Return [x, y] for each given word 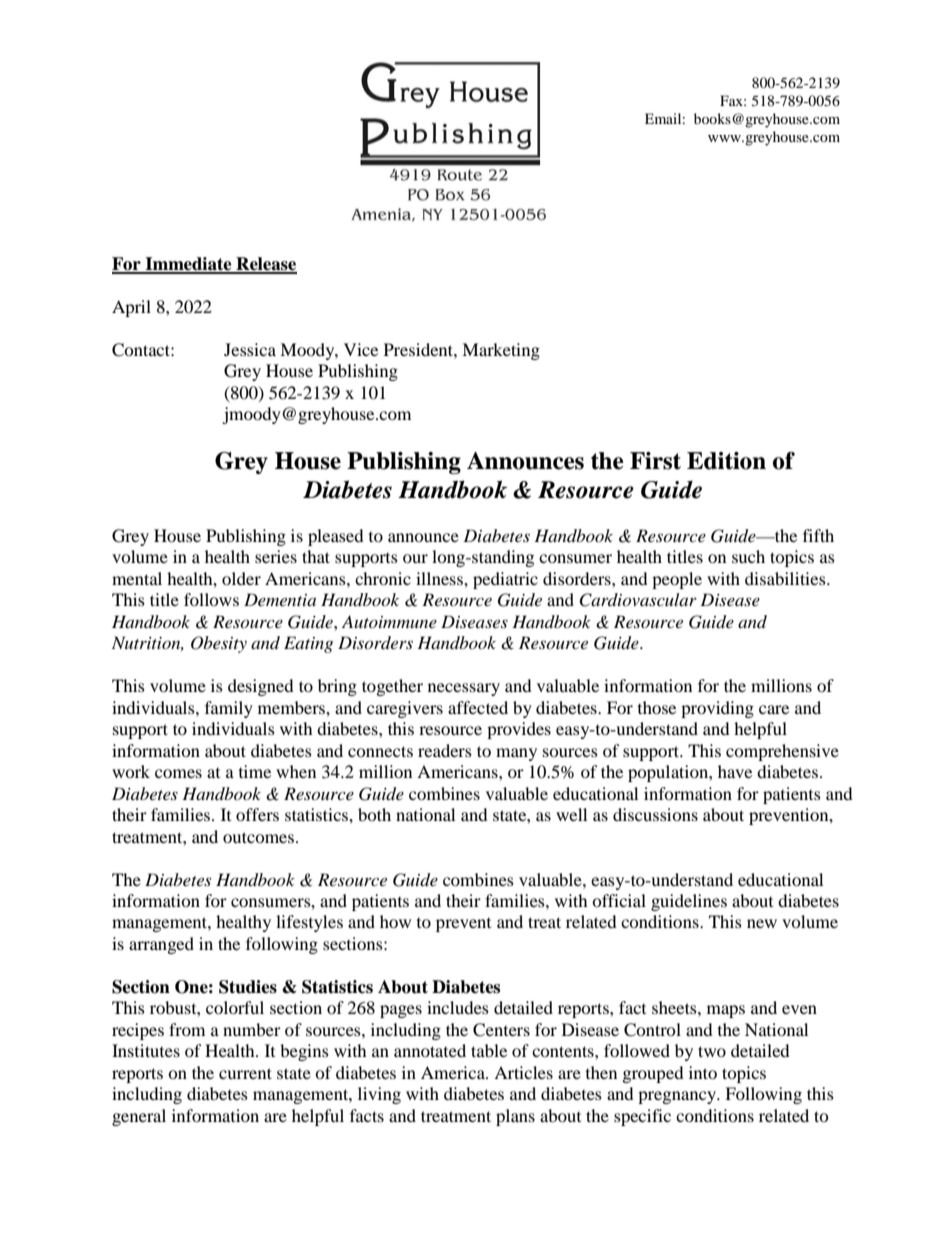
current [245, 1073]
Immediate [188, 265]
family [229, 709]
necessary [464, 689]
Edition [726, 461]
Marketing [501, 351]
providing [717, 709]
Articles [523, 1072]
